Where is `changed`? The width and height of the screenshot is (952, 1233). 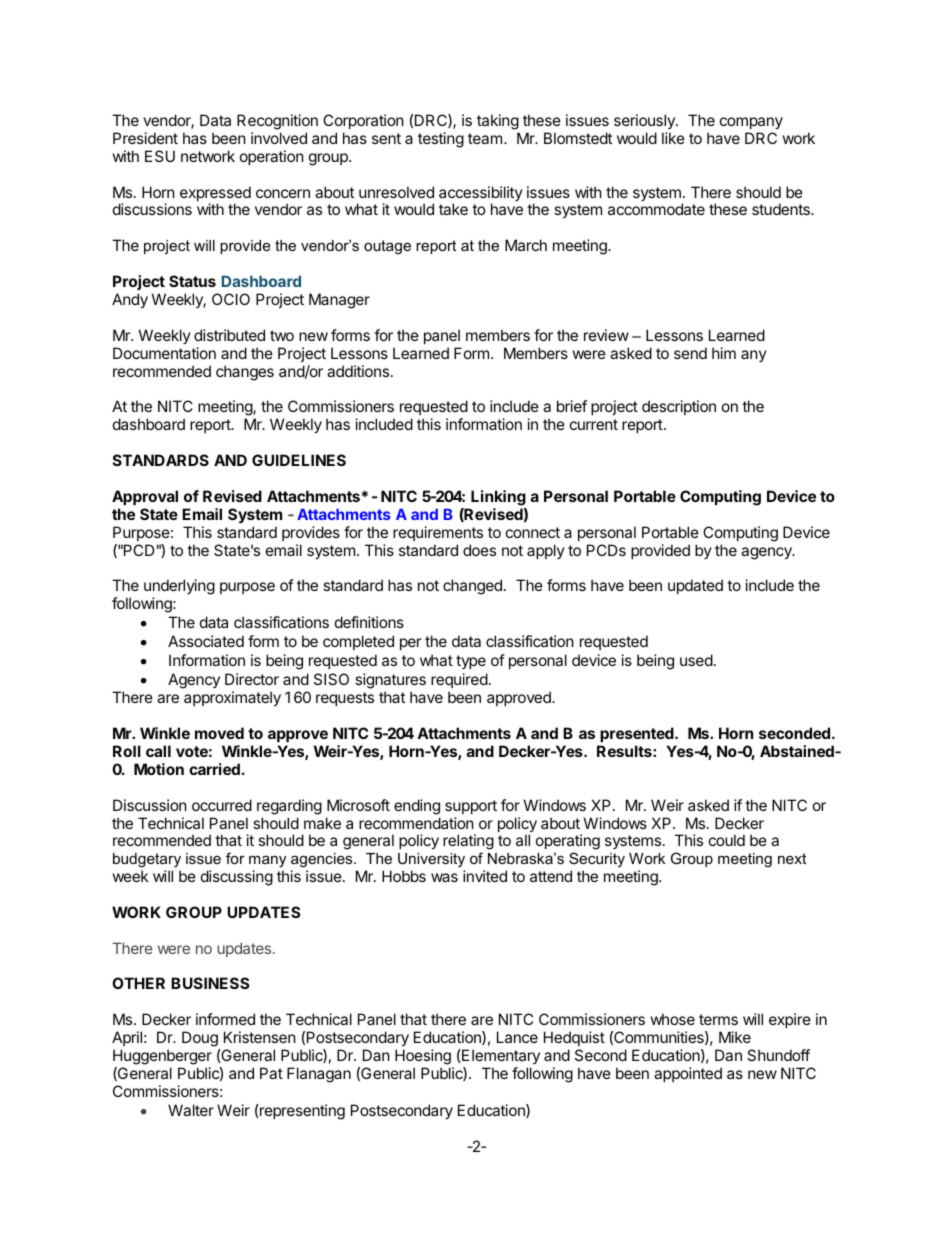 changed is located at coordinates (472, 587).
